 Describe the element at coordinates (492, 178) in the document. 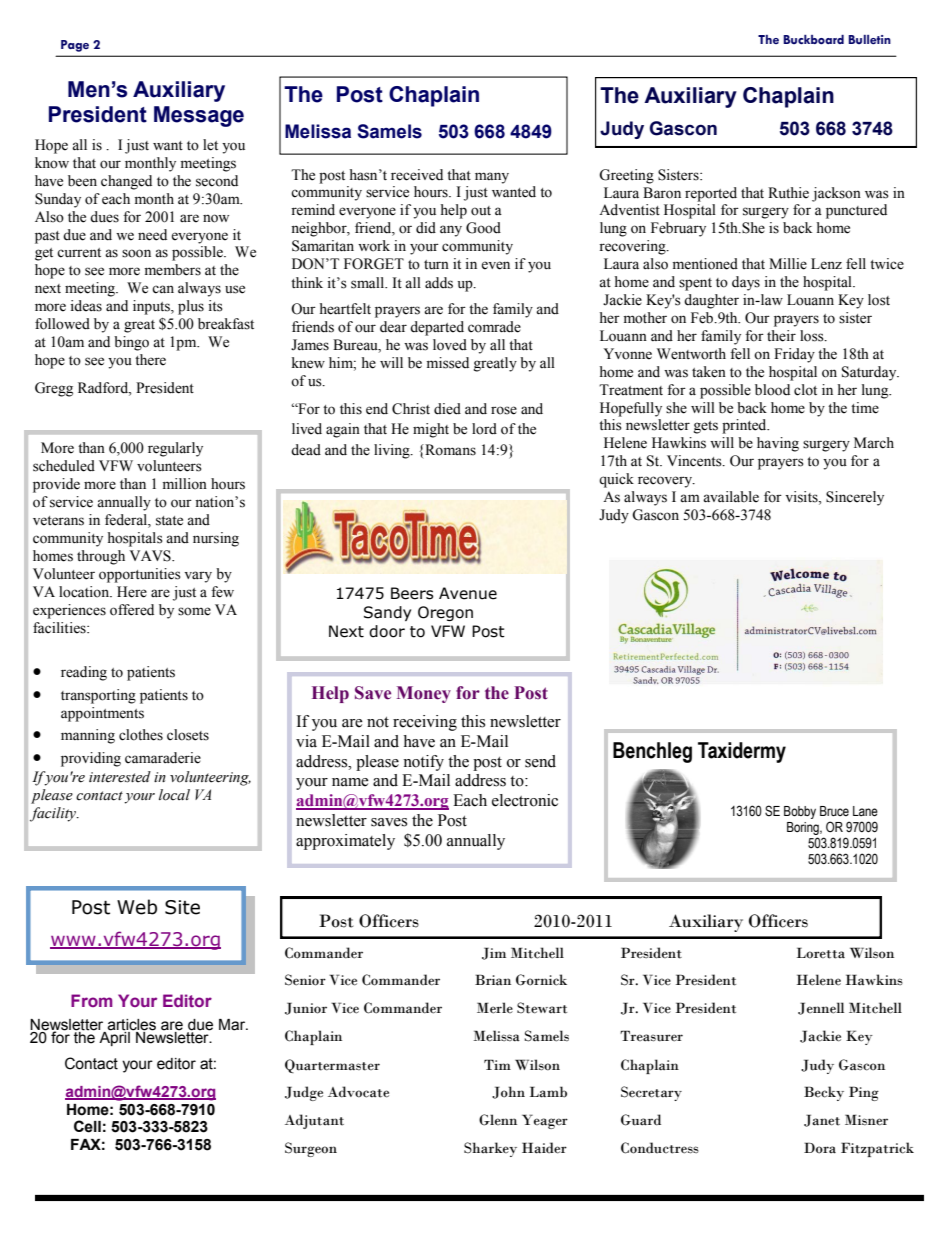

I see `many` at that location.
